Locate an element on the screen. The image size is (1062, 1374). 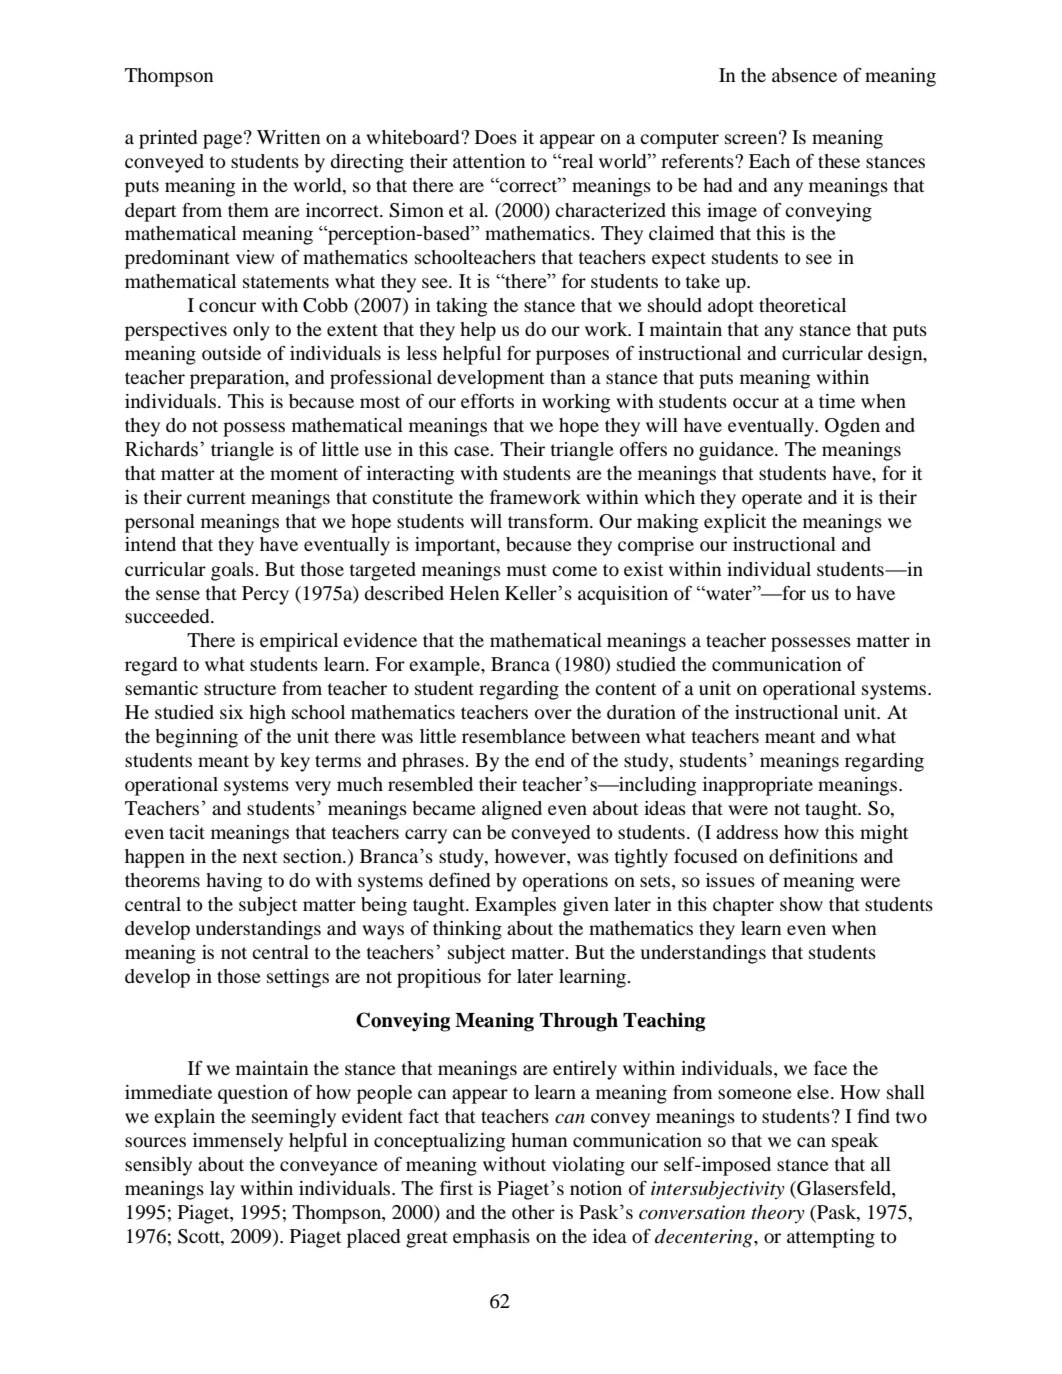
however is located at coordinates (531, 857).
